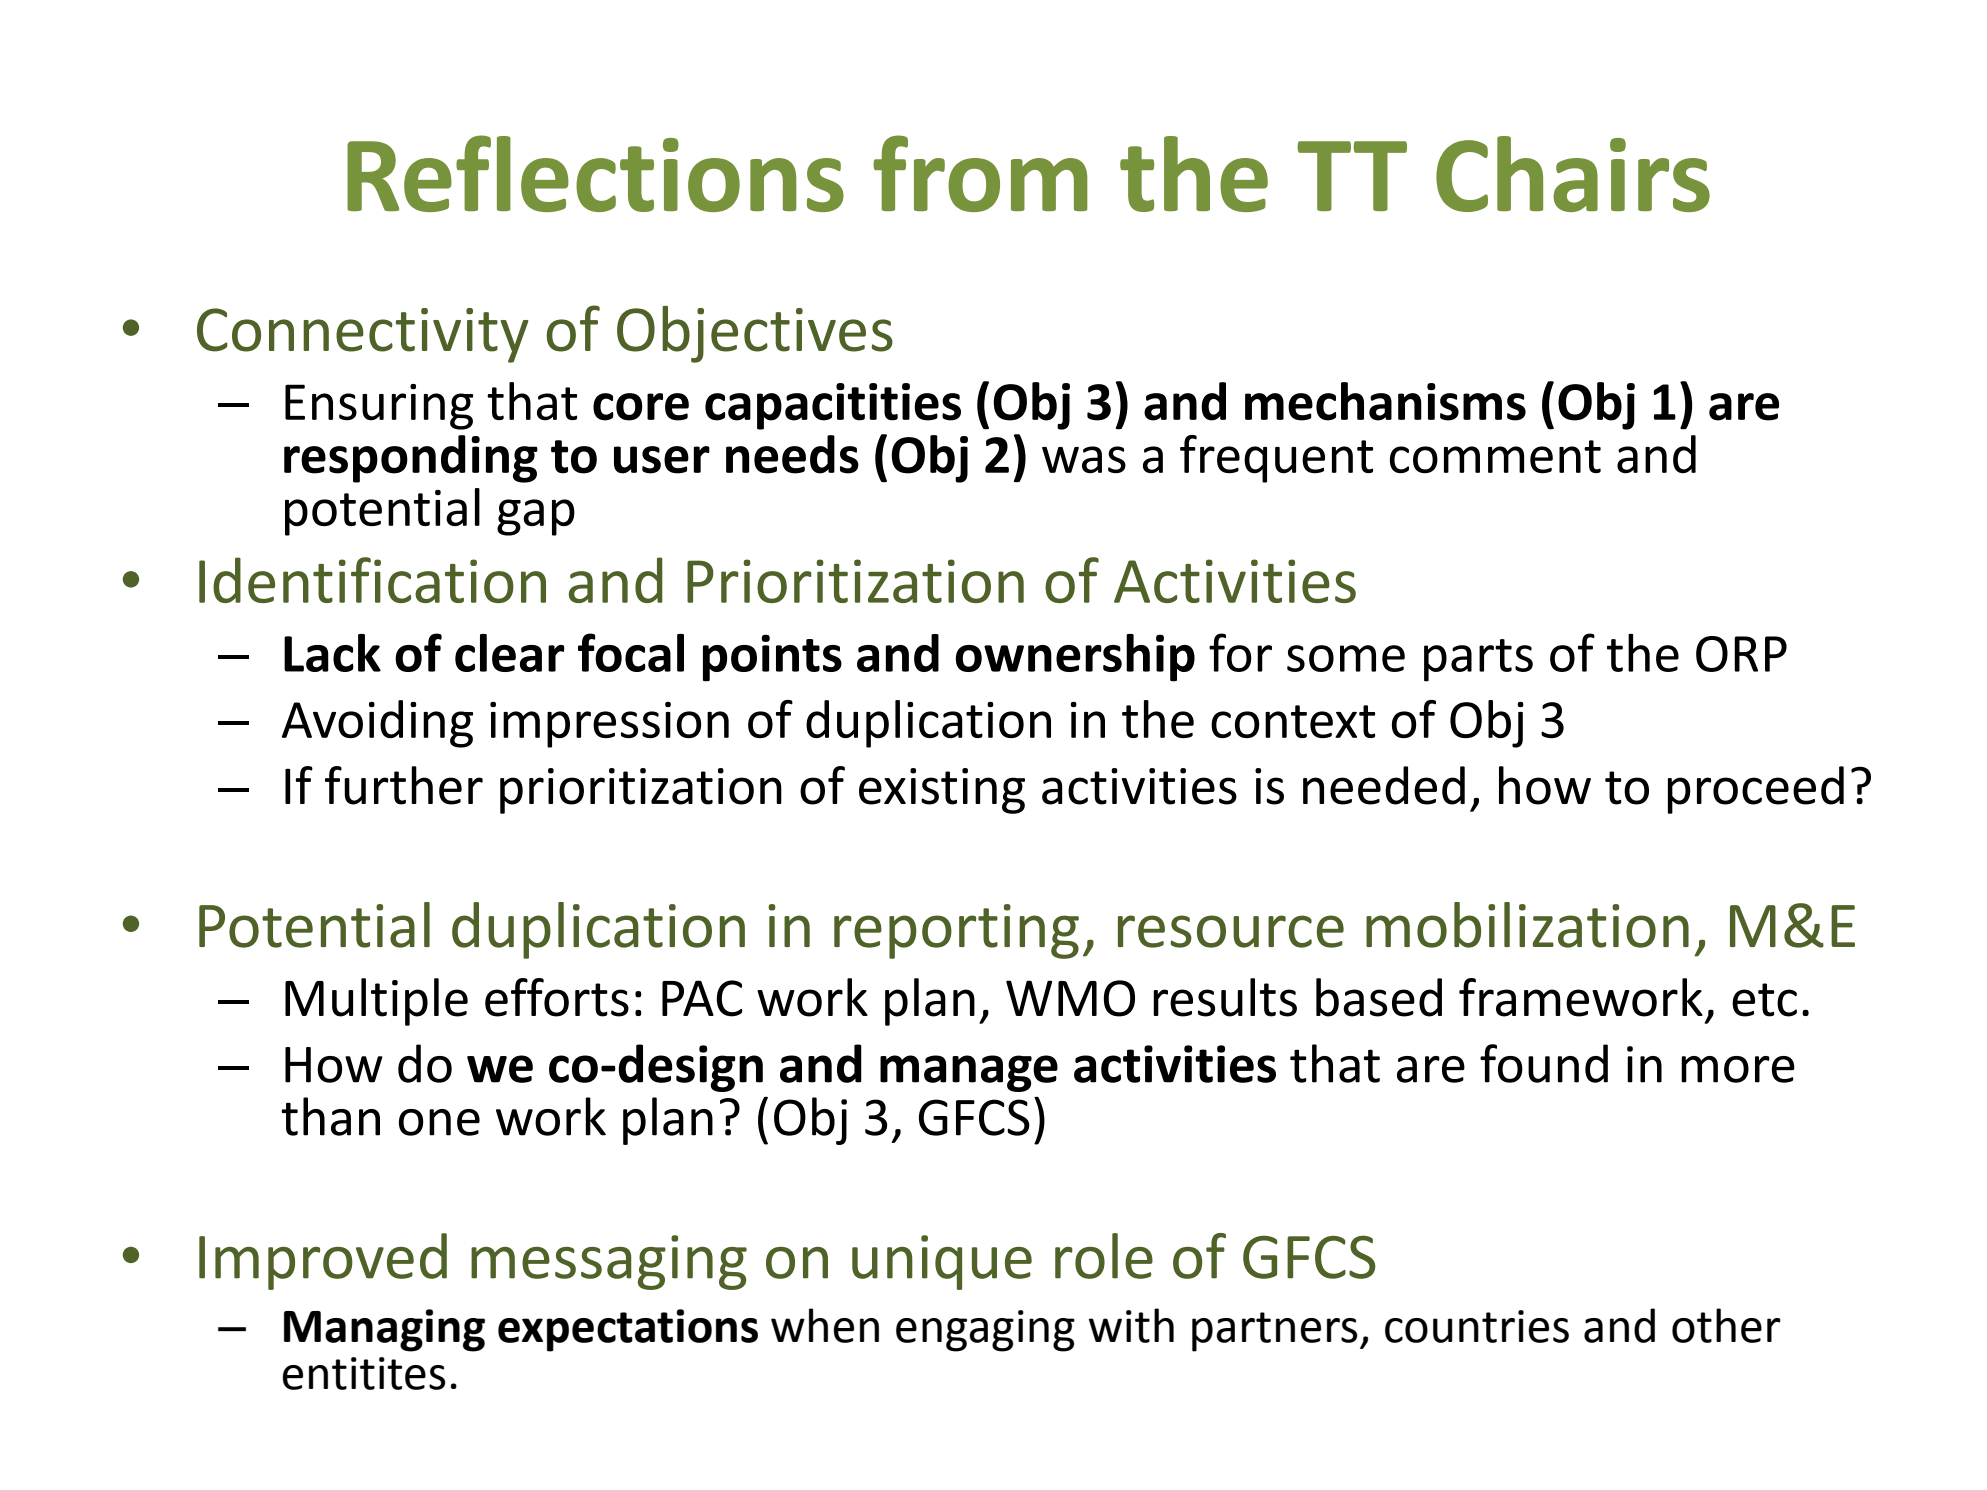 The image size is (1987, 1490). Describe the element at coordinates (384, 1330) in the image. I see `Managing` at that location.
